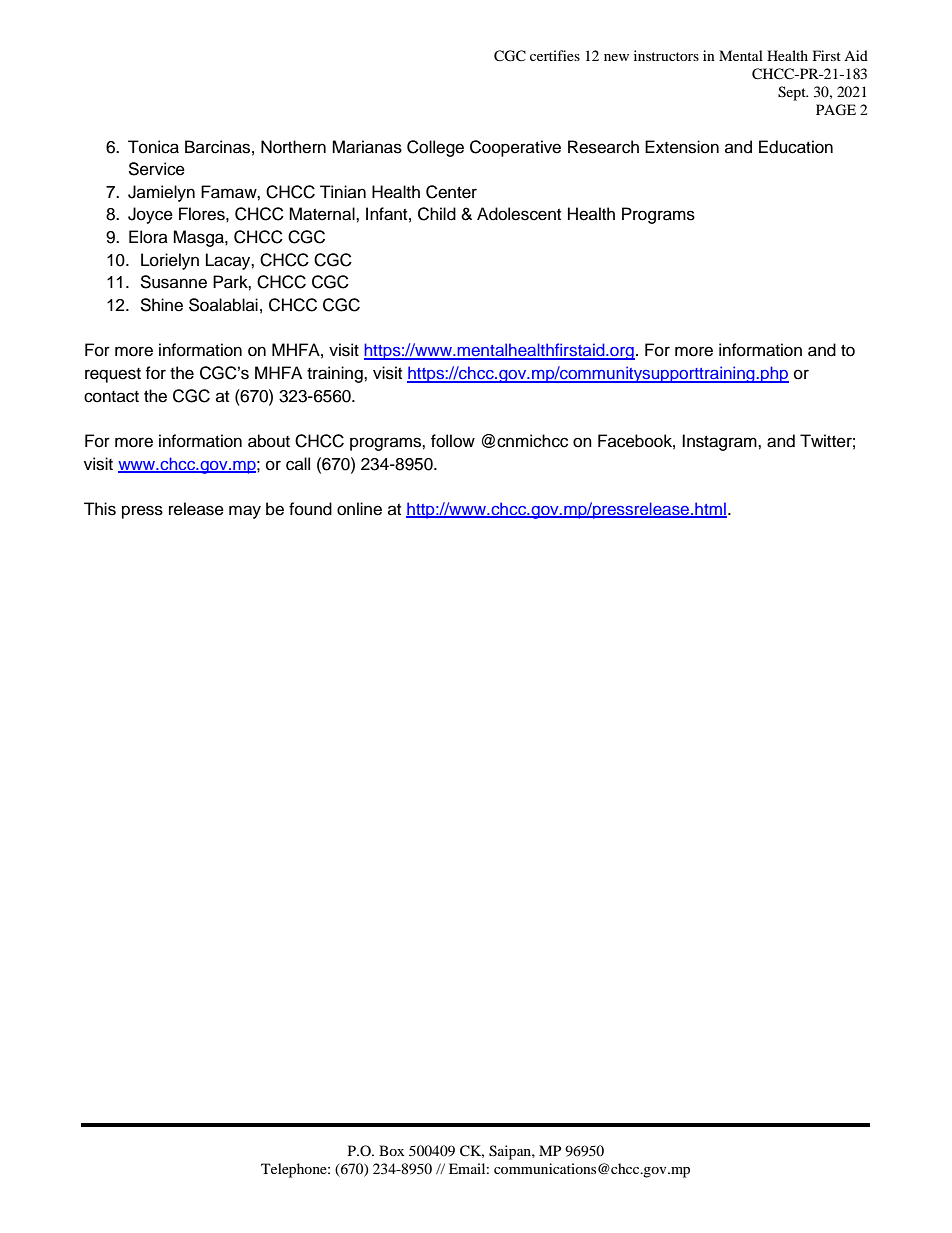  Describe the element at coordinates (391, 1150) in the image. I see `Box` at that location.
